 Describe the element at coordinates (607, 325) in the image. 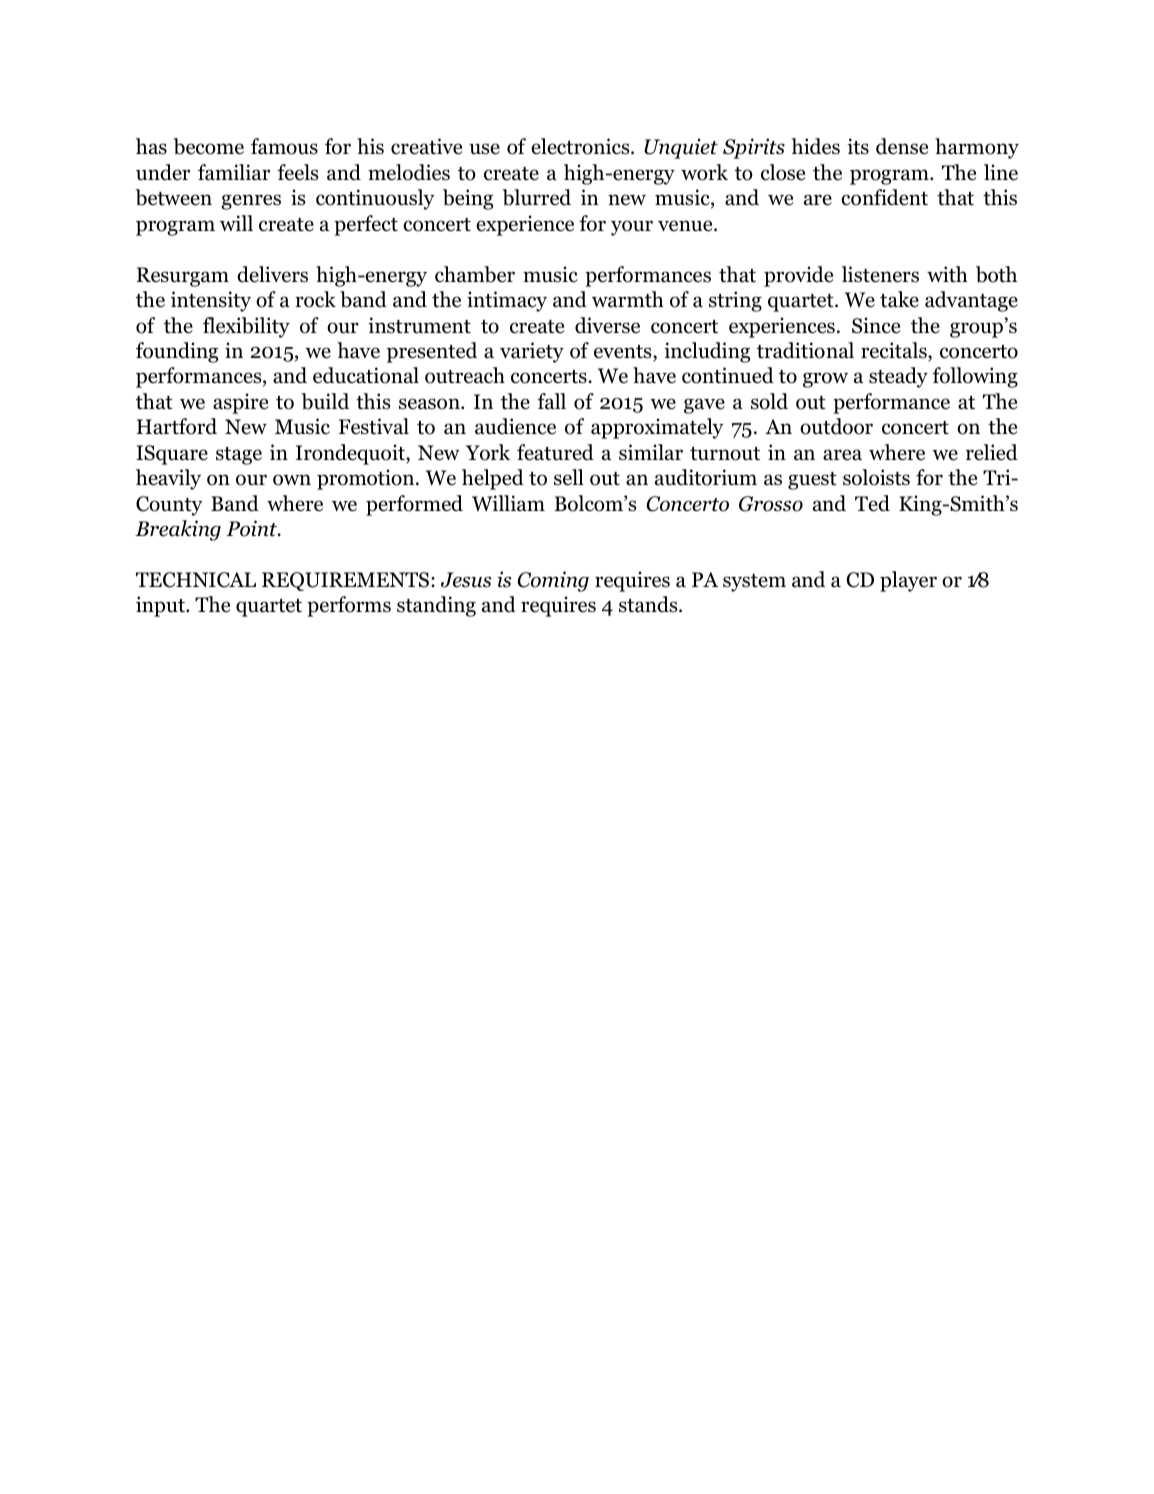

I see `diverse` at that location.
